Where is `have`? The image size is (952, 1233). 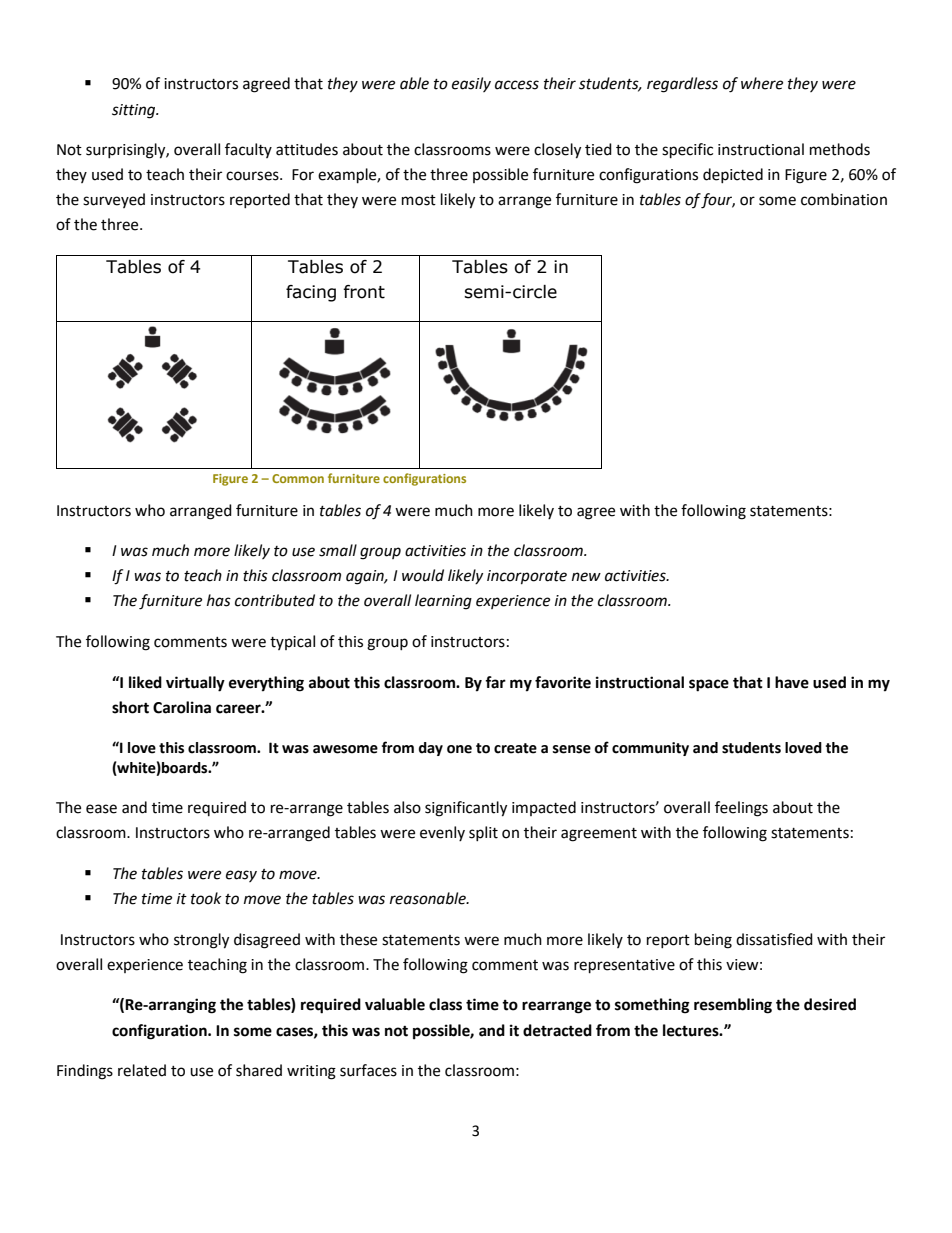
have is located at coordinates (792, 682).
